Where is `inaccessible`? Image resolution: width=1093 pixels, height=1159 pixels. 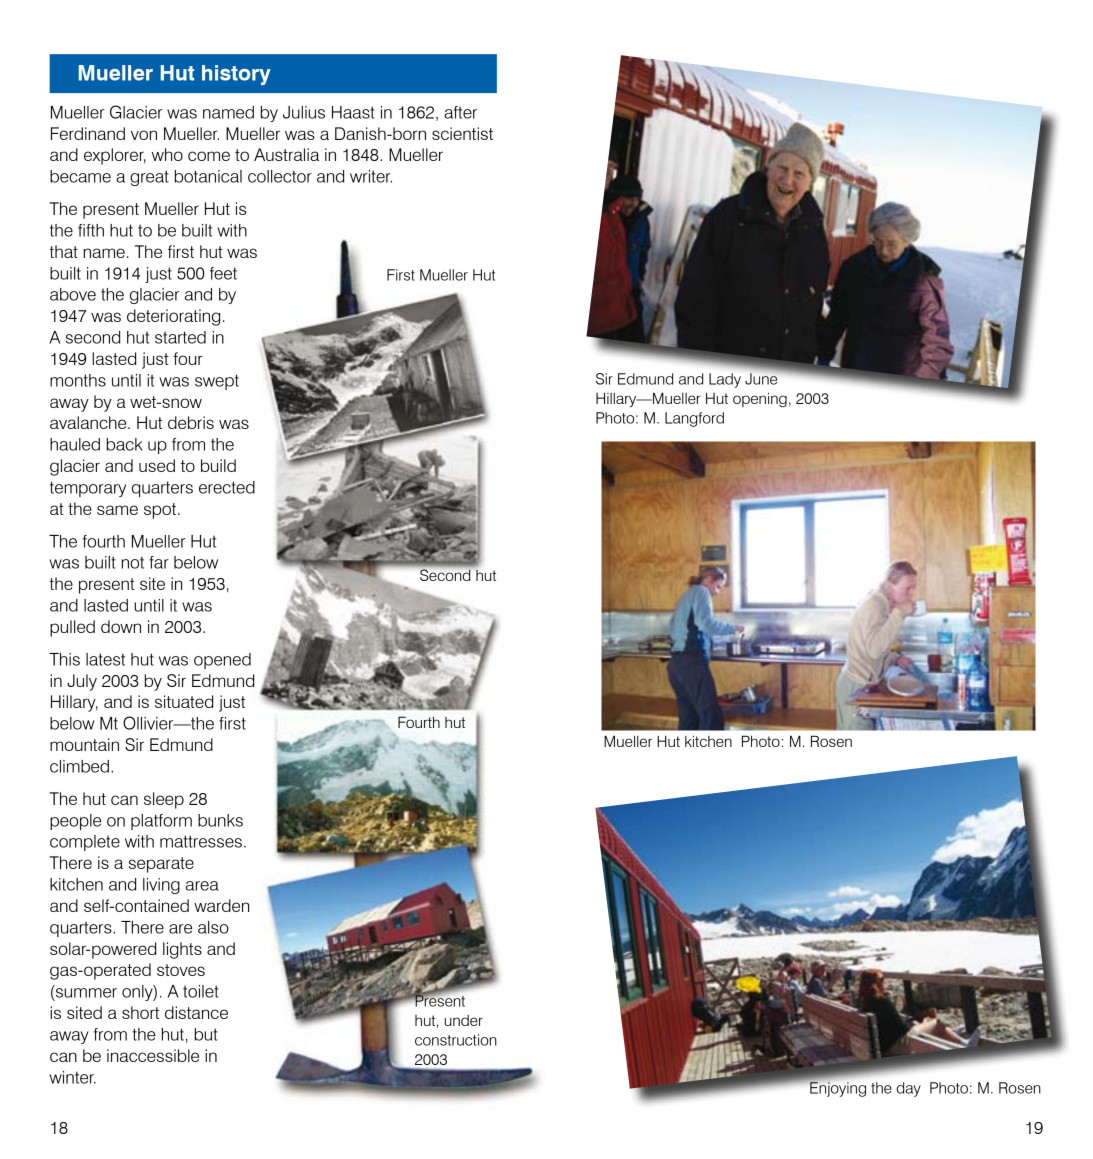
inaccessible is located at coordinates (153, 1055).
